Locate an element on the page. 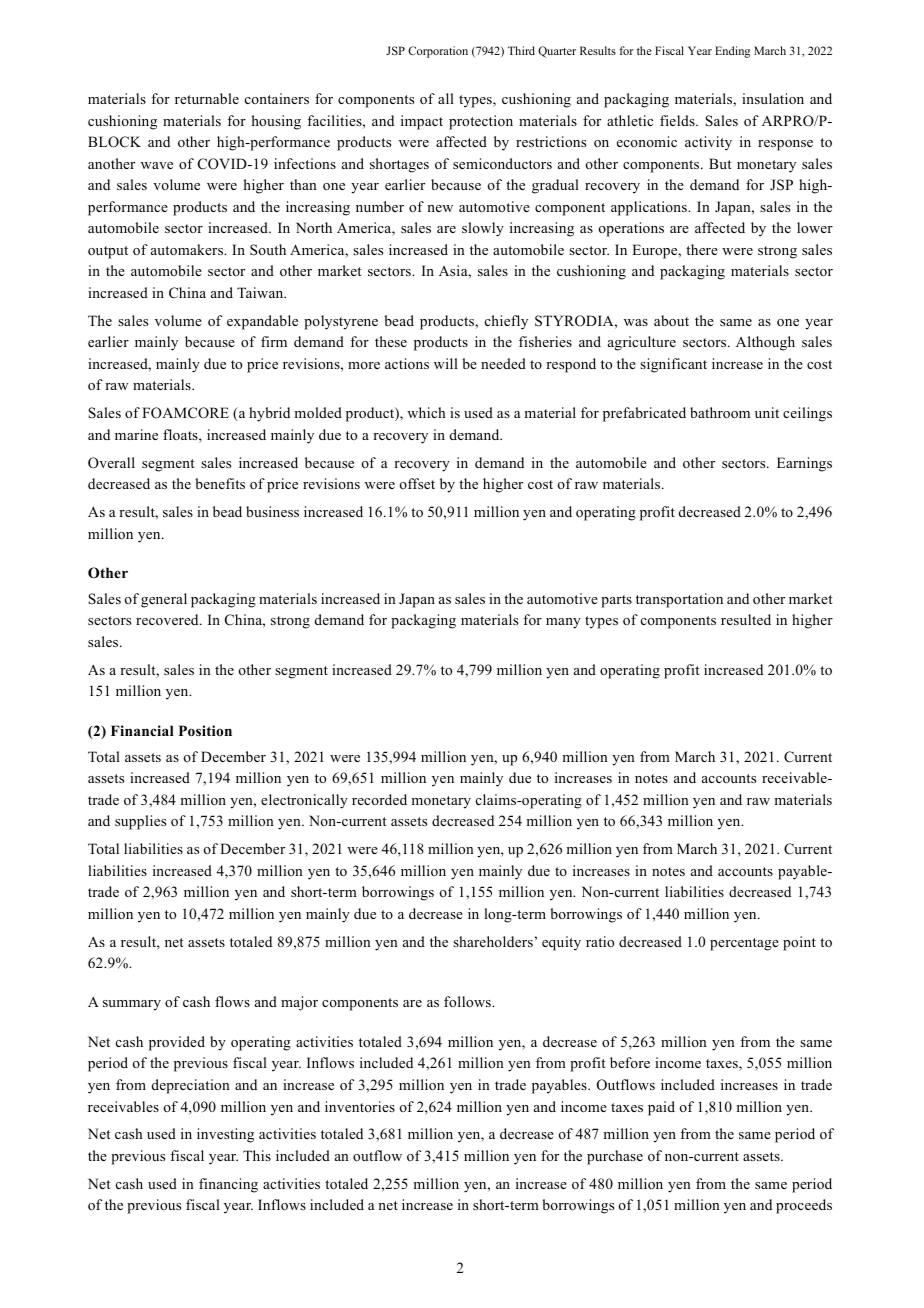 Image resolution: width=924 pixels, height=1308 pixels. containers is located at coordinates (277, 98).
